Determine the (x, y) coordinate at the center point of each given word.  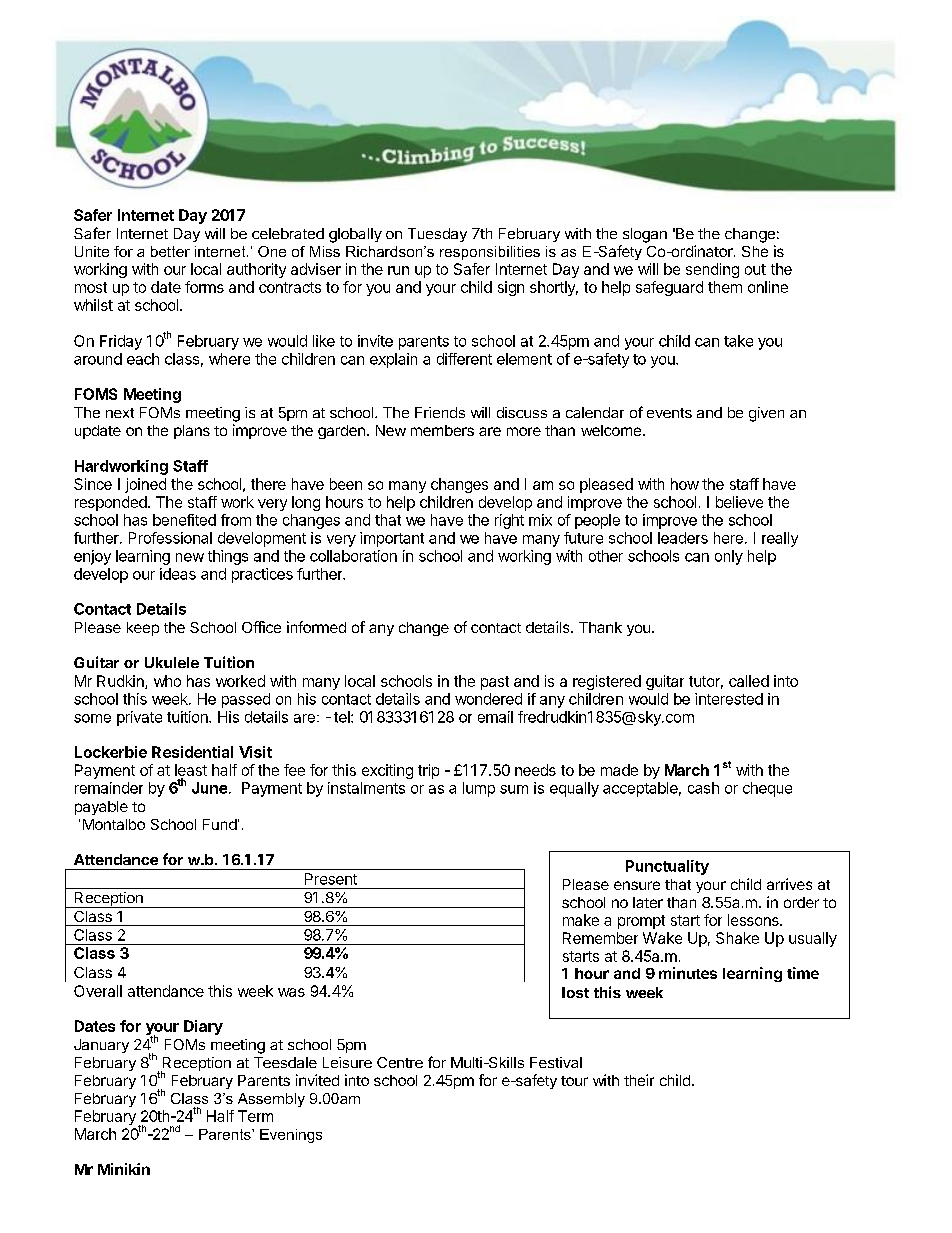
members (442, 430)
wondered (488, 699)
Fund (220, 824)
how (685, 484)
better (170, 251)
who (167, 681)
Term (255, 1116)
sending (712, 270)
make (581, 920)
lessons (754, 920)
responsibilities (490, 253)
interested (729, 699)
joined (145, 485)
